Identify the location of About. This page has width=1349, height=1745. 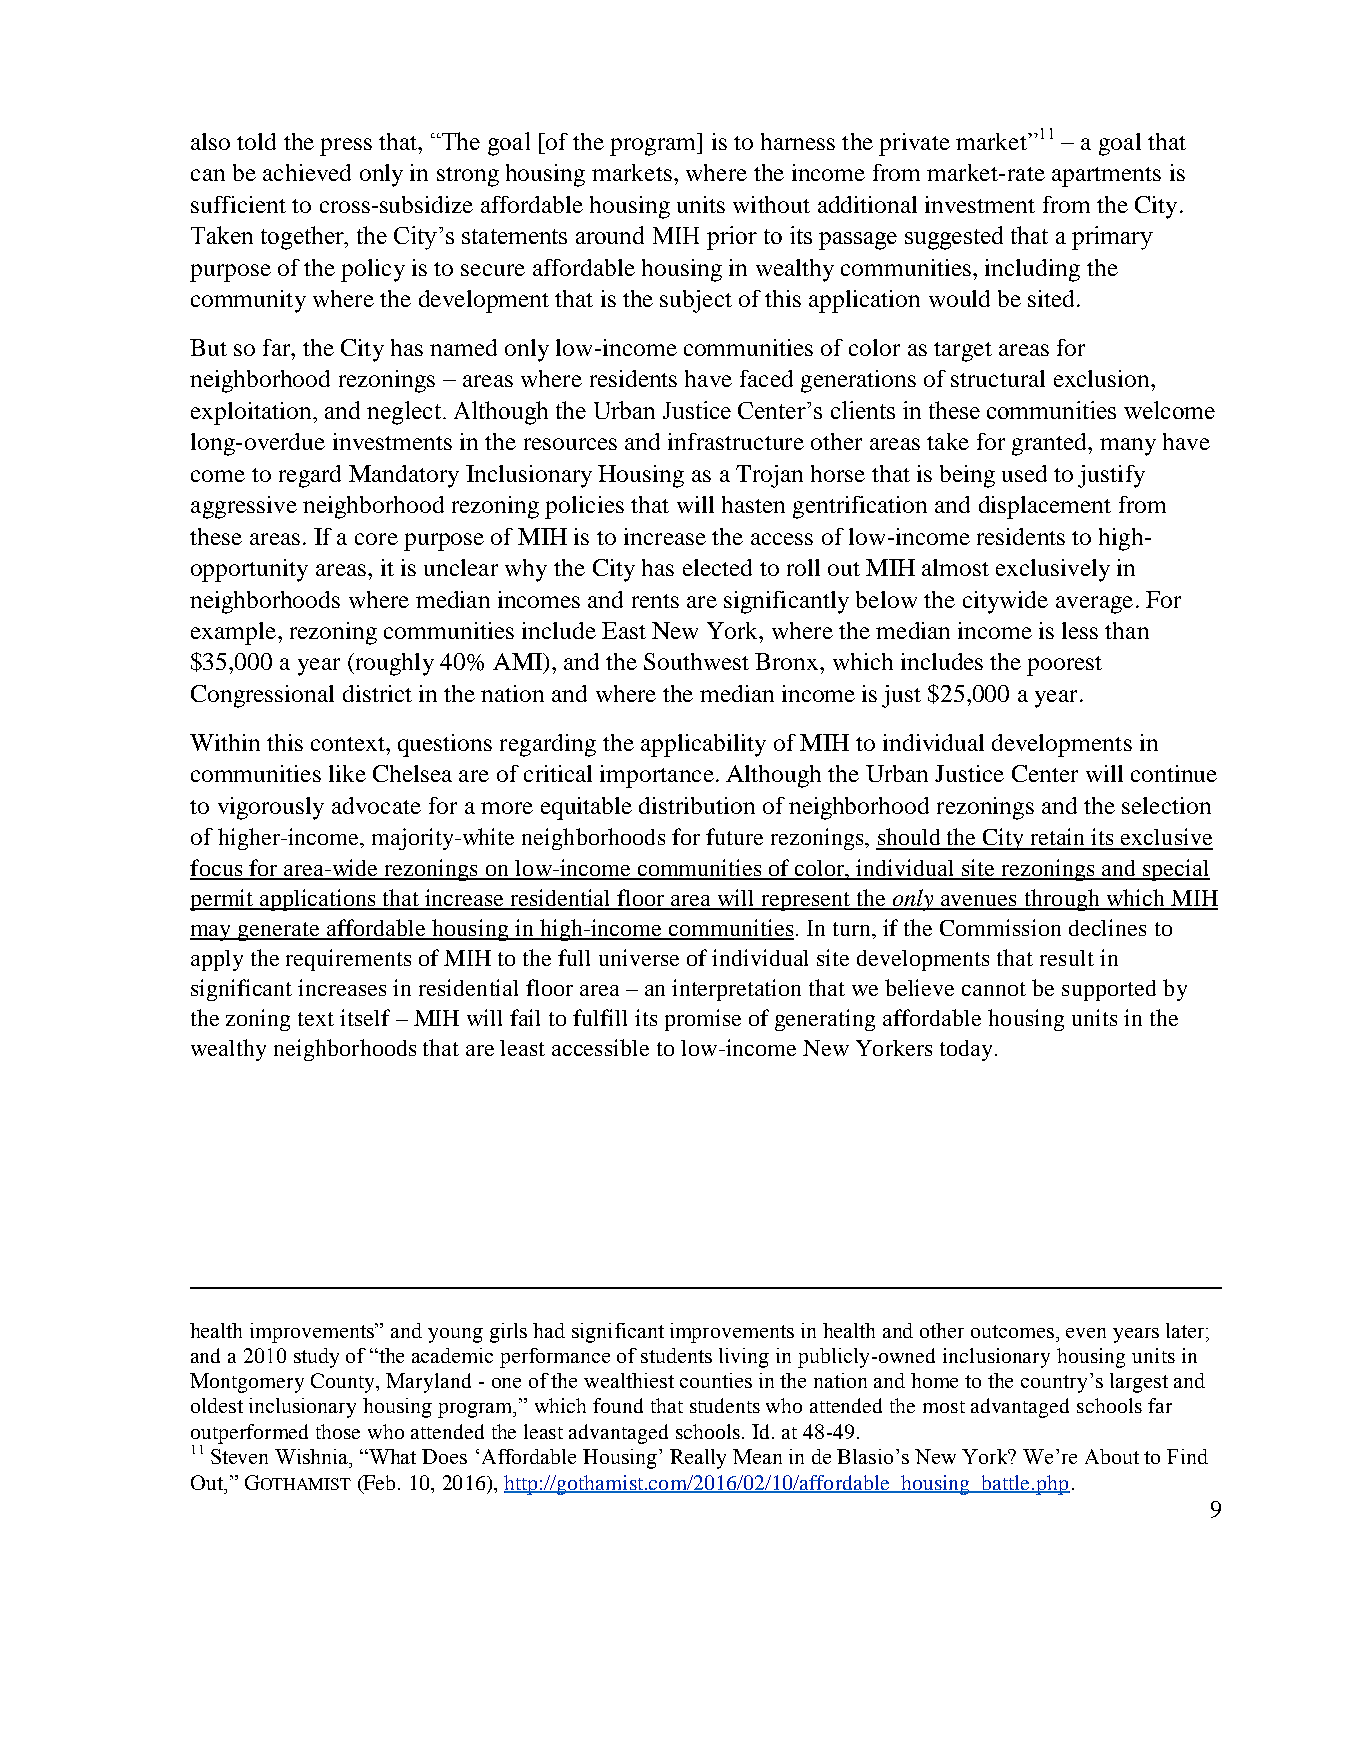
(1112, 1456).
